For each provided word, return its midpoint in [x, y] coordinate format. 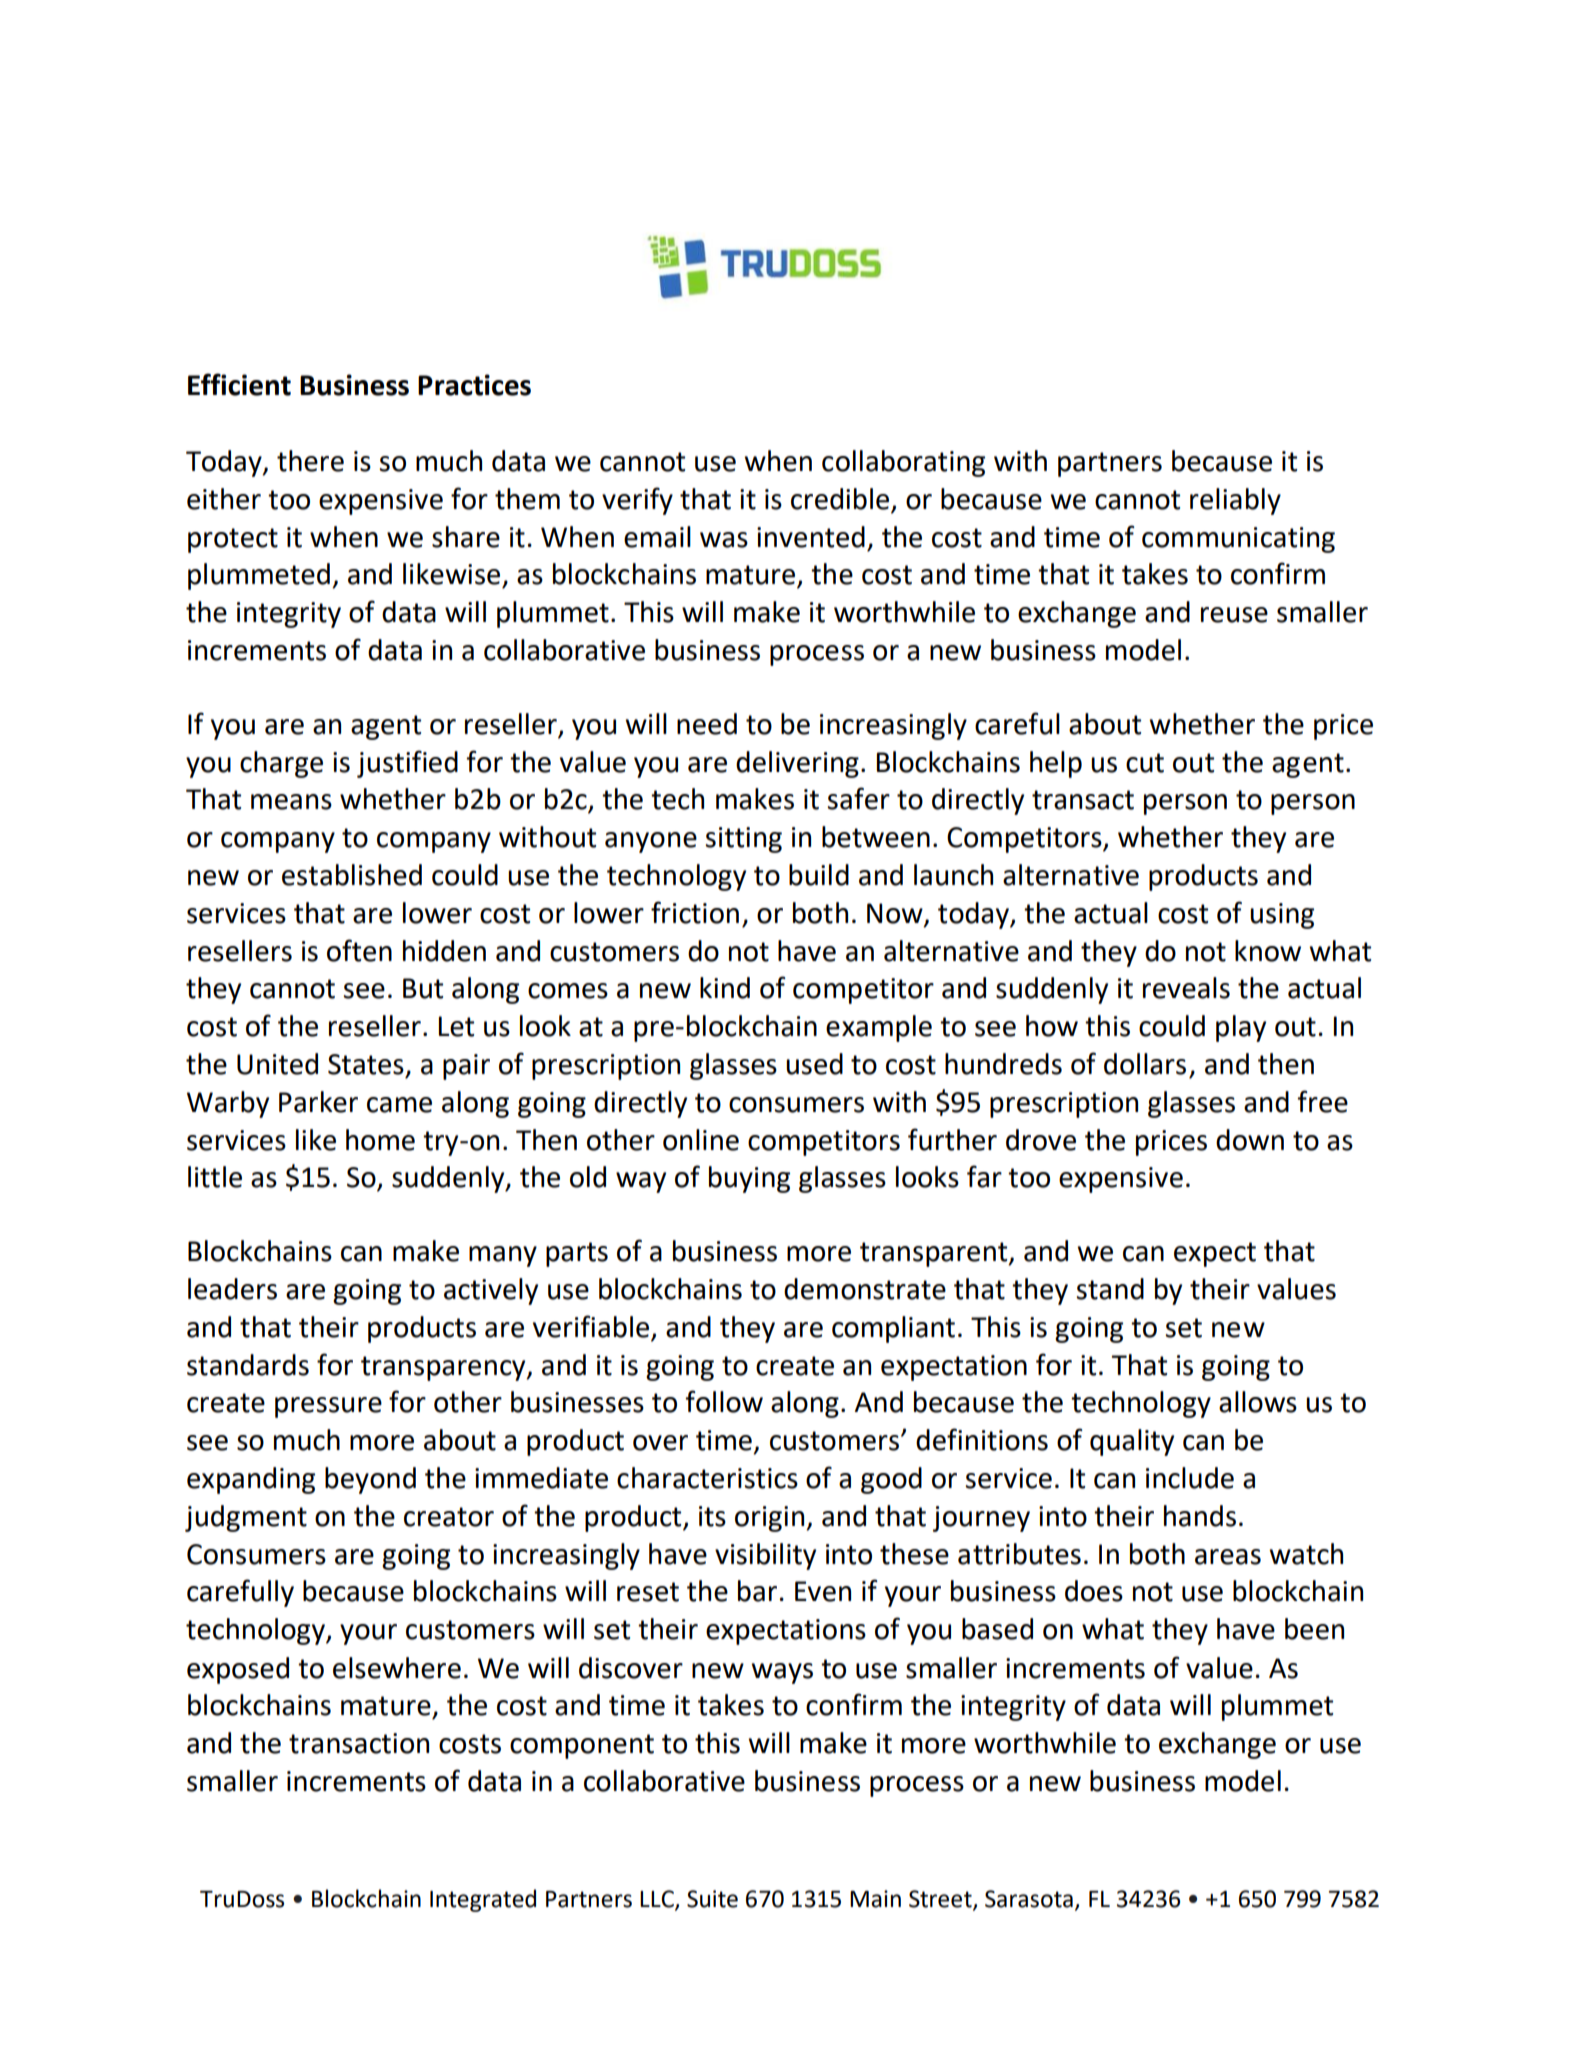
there [310, 461]
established [352, 875]
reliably [1235, 501]
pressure [328, 1407]
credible [841, 500]
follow [724, 1401]
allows [1258, 1402]
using [1282, 916]
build [819, 875]
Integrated [483, 1900]
